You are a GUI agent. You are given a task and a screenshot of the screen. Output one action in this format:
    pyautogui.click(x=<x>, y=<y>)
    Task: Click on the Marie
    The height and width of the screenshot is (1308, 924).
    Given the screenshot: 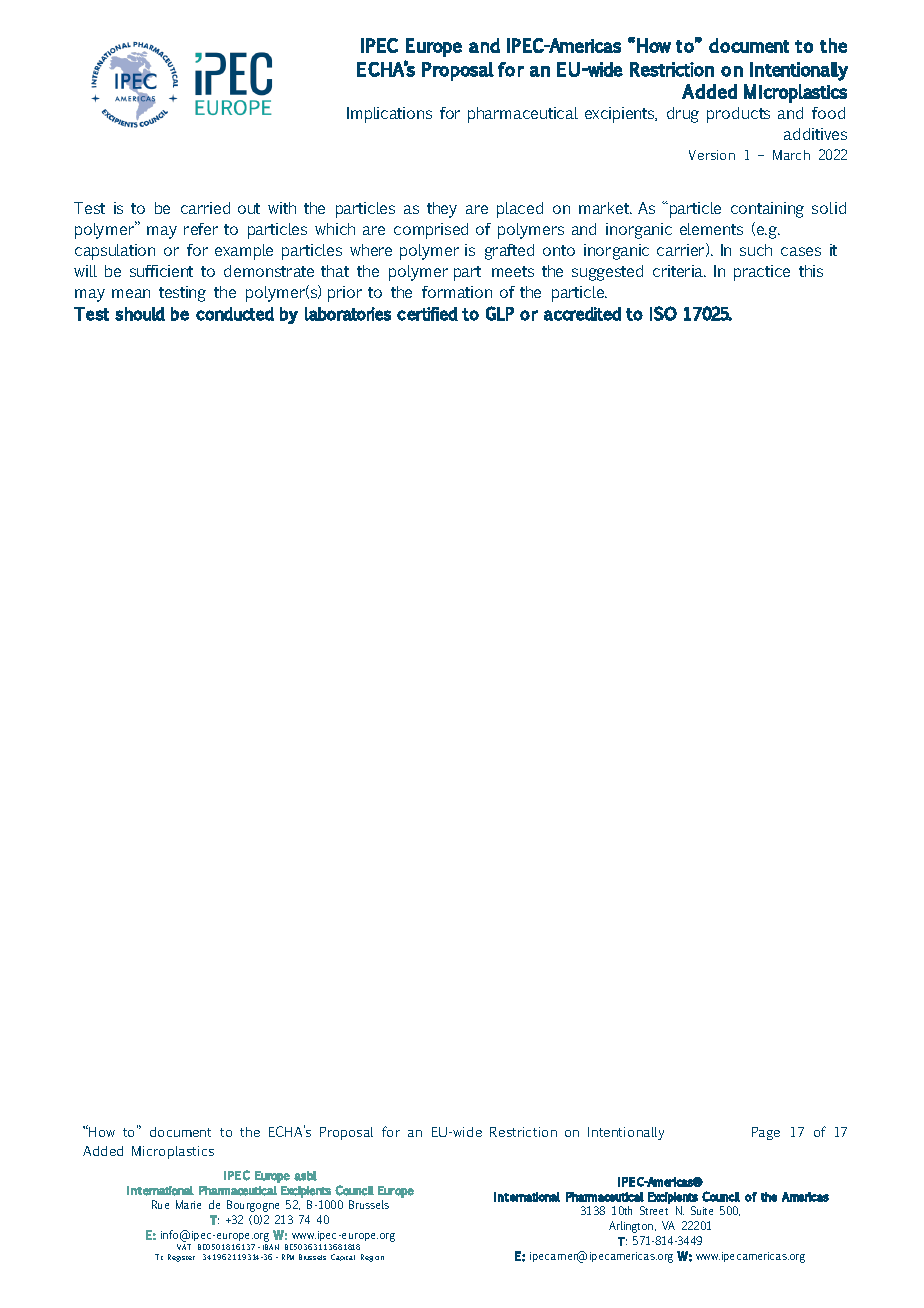 What is the action you would take?
    pyautogui.click(x=188, y=1204)
